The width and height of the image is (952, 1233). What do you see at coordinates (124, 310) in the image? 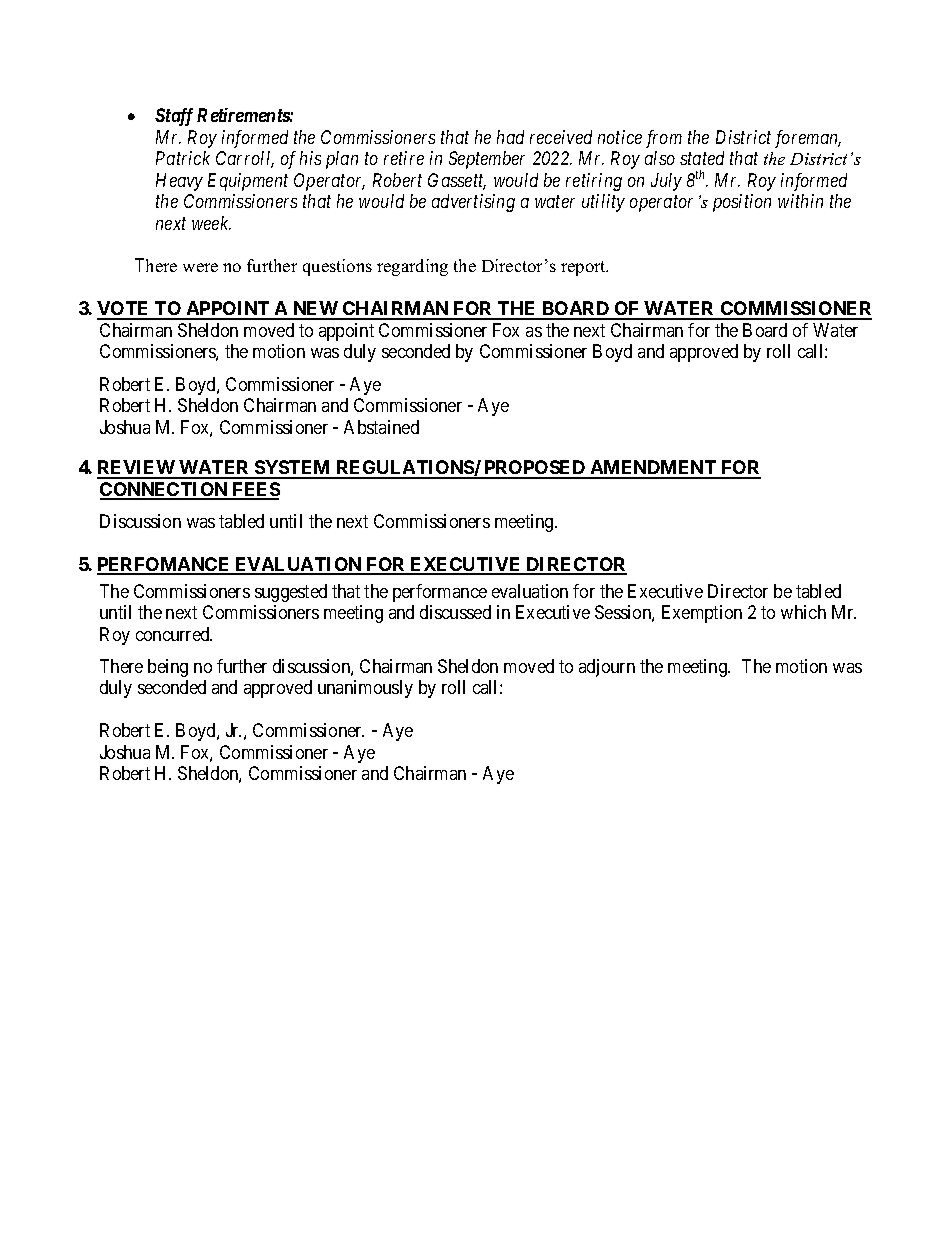
I see `VOTE` at bounding box center [124, 310].
